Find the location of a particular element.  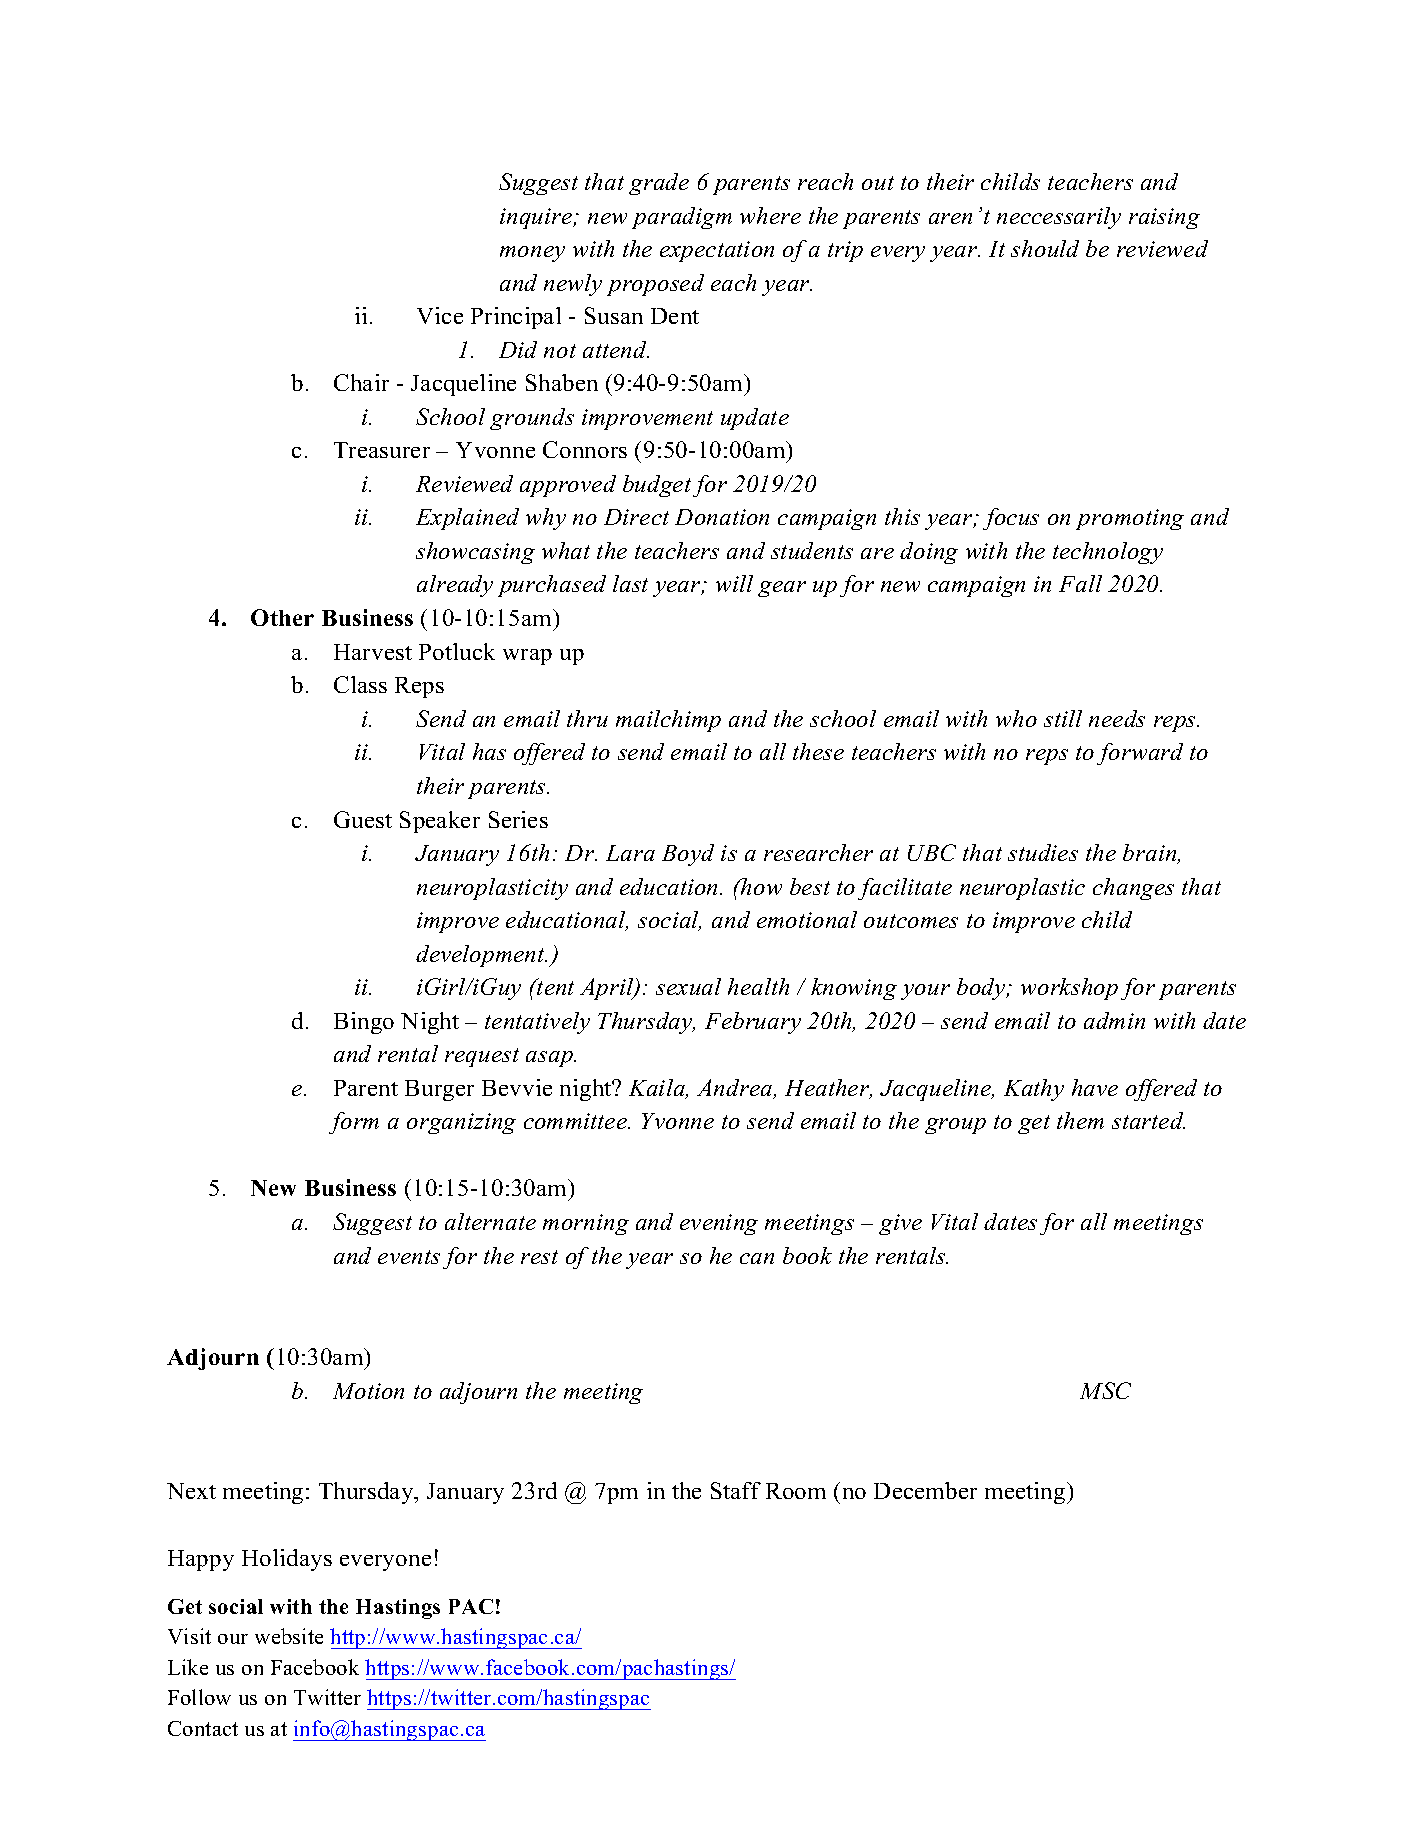

December is located at coordinates (925, 1490).
